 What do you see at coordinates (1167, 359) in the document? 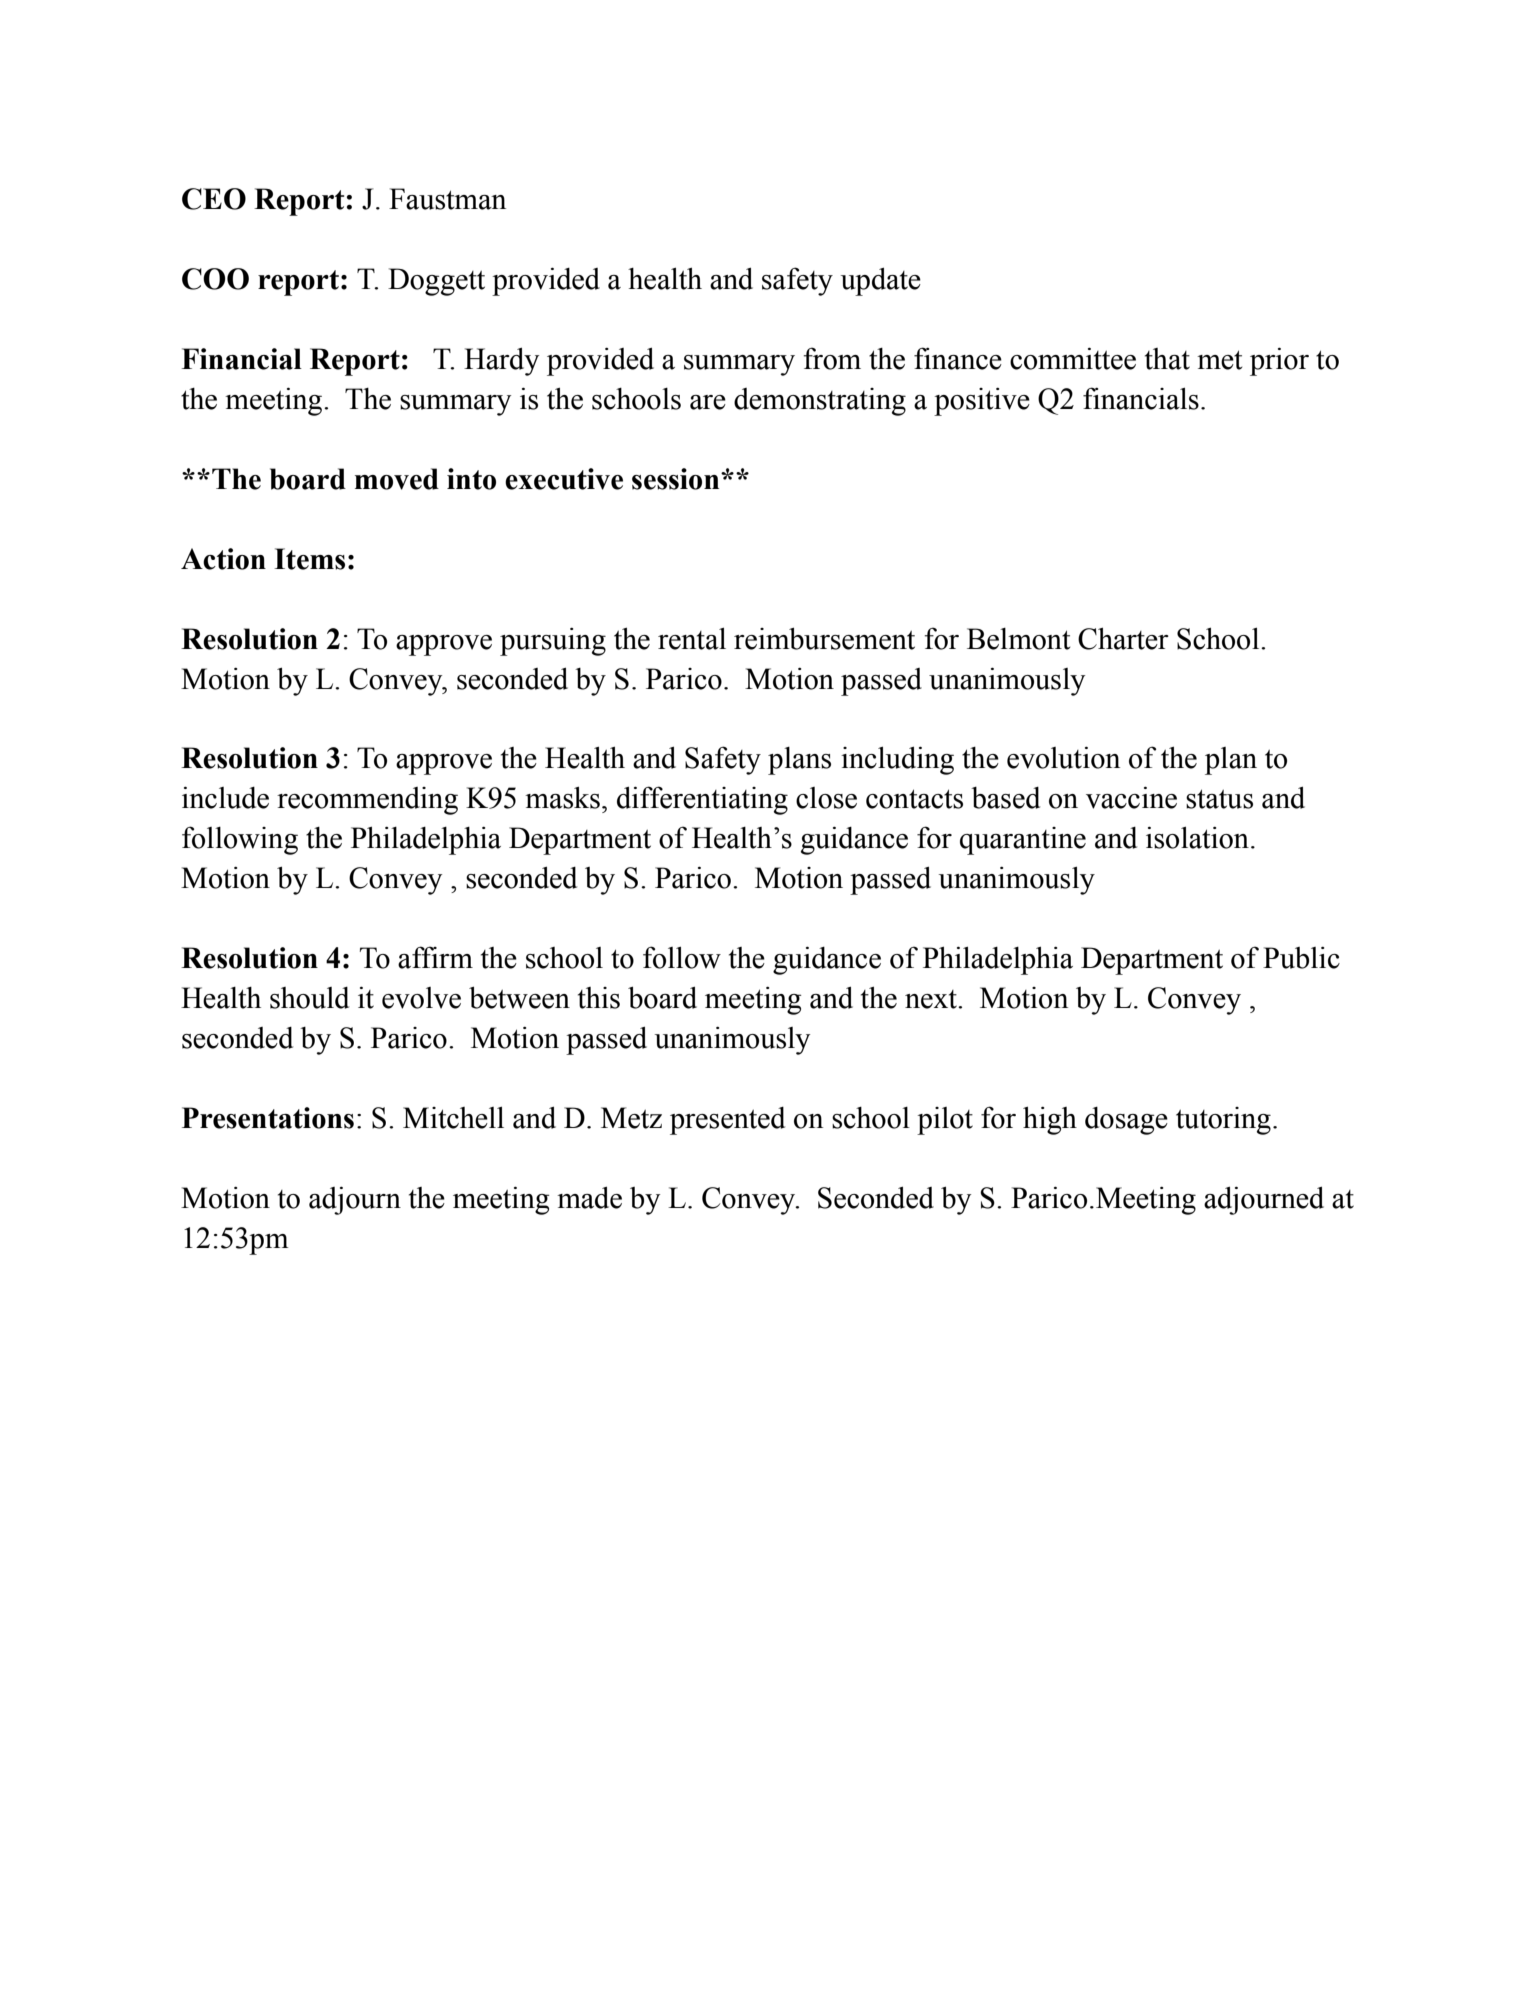
I see `that` at bounding box center [1167, 359].
